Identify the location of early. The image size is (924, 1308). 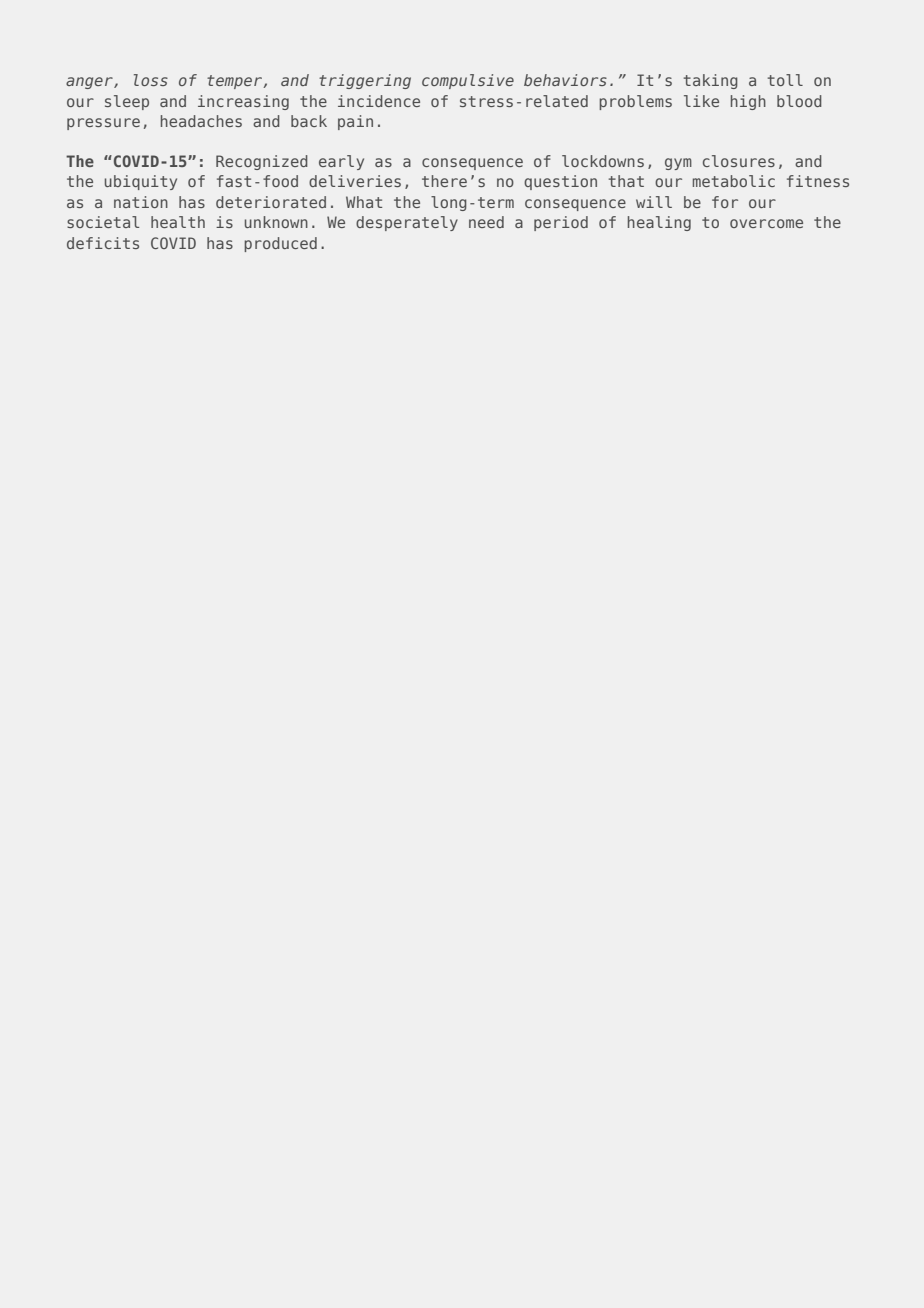
(341, 162).
